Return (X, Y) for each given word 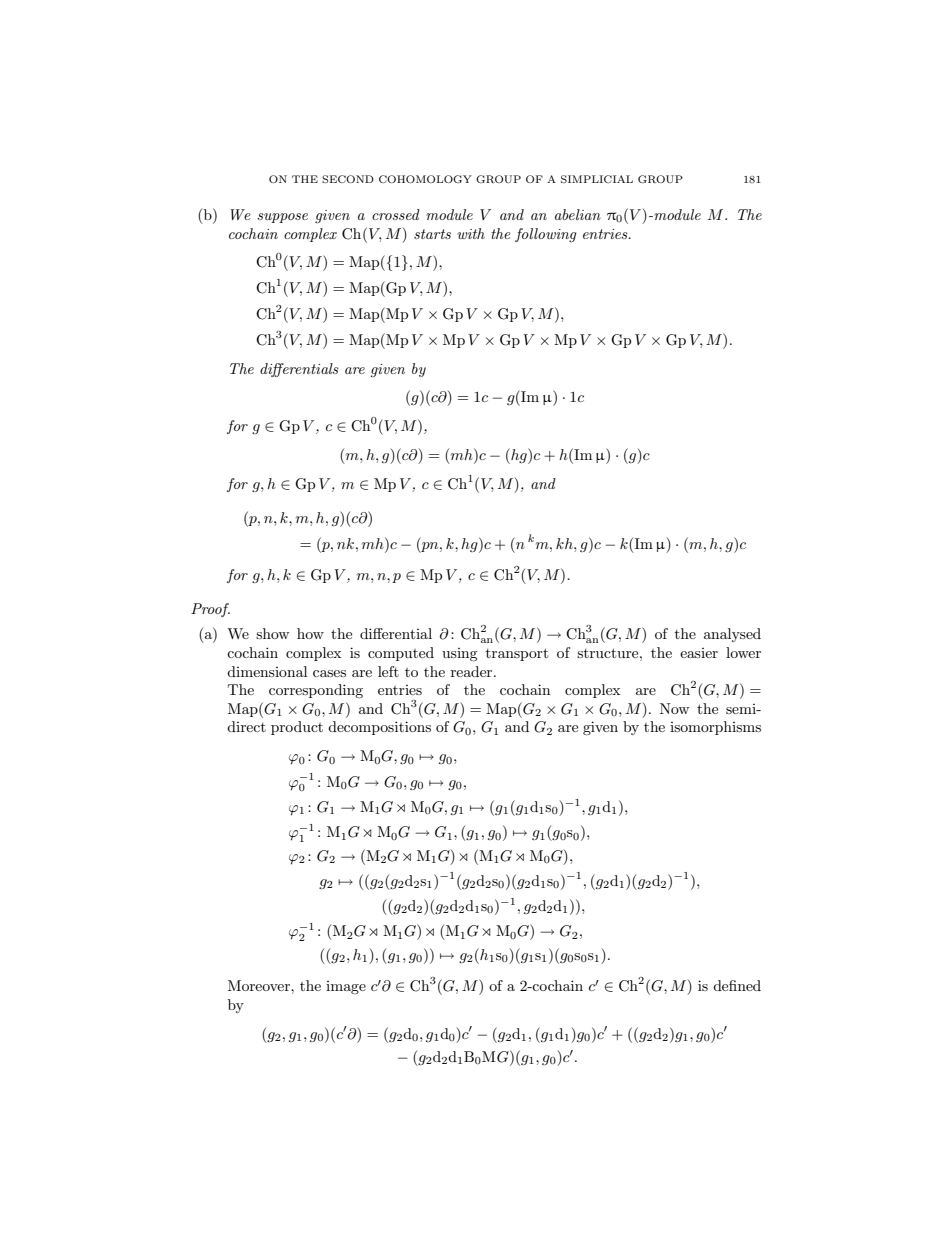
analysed (732, 635)
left (388, 671)
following (546, 235)
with (471, 233)
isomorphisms (715, 728)
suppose (282, 218)
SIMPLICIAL (597, 179)
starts (432, 234)
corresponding (316, 691)
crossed (396, 214)
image (346, 987)
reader (473, 671)
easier (699, 653)
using (460, 654)
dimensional (267, 671)
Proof (210, 610)
